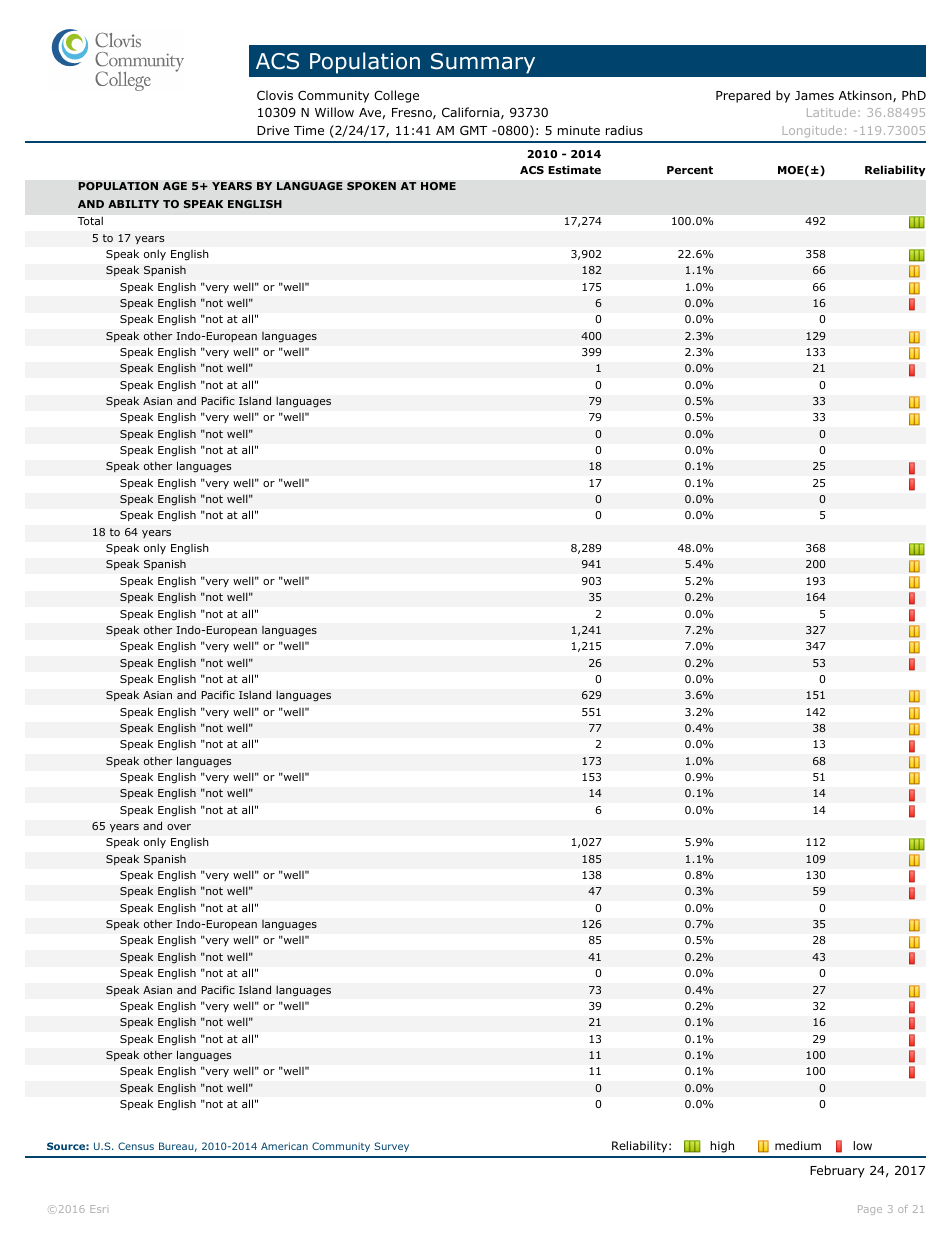 This document has height=1233, width=952. Describe the element at coordinates (98, 1209) in the document. I see `Esri` at that location.
